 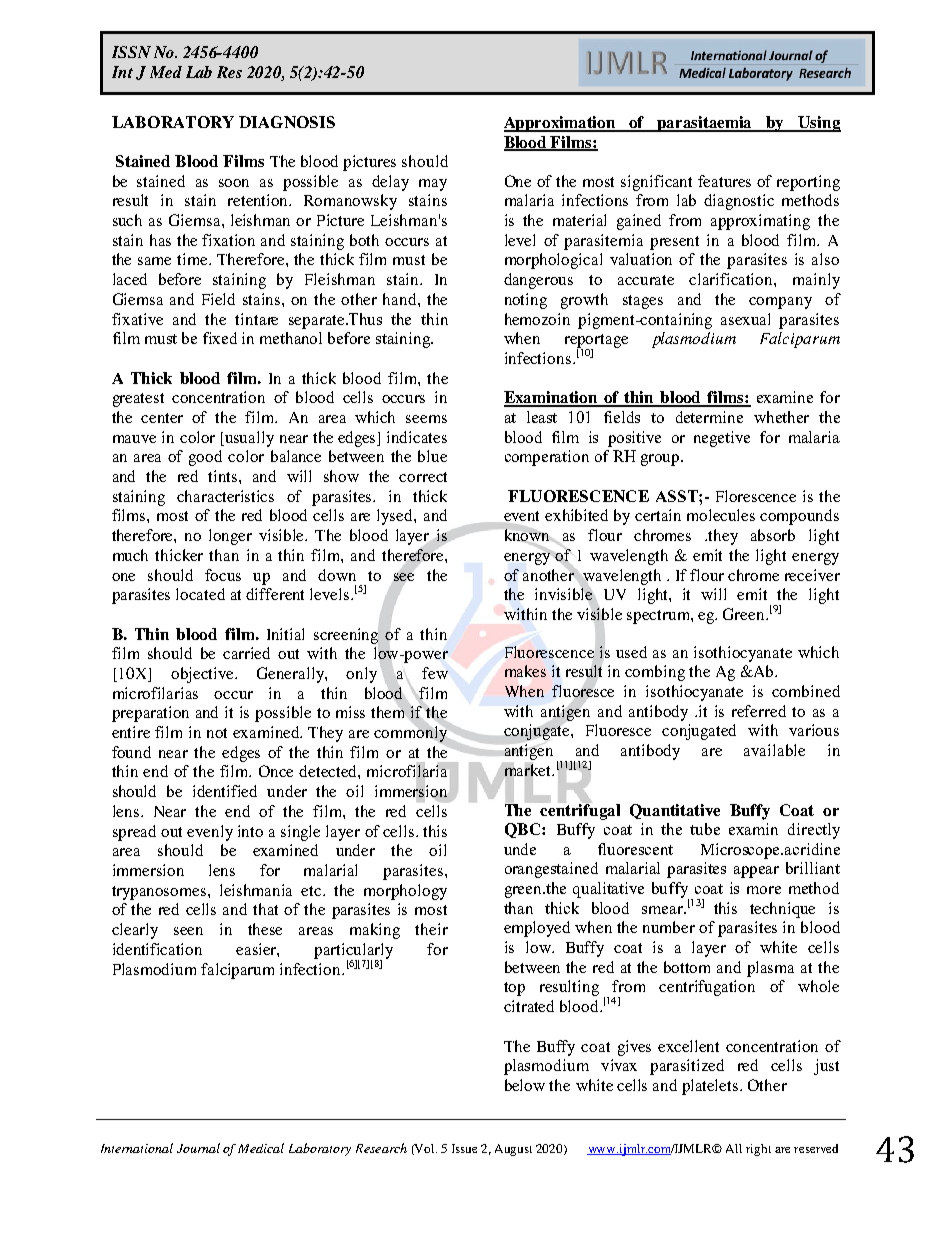 I want to click on noting, so click(x=526, y=301).
